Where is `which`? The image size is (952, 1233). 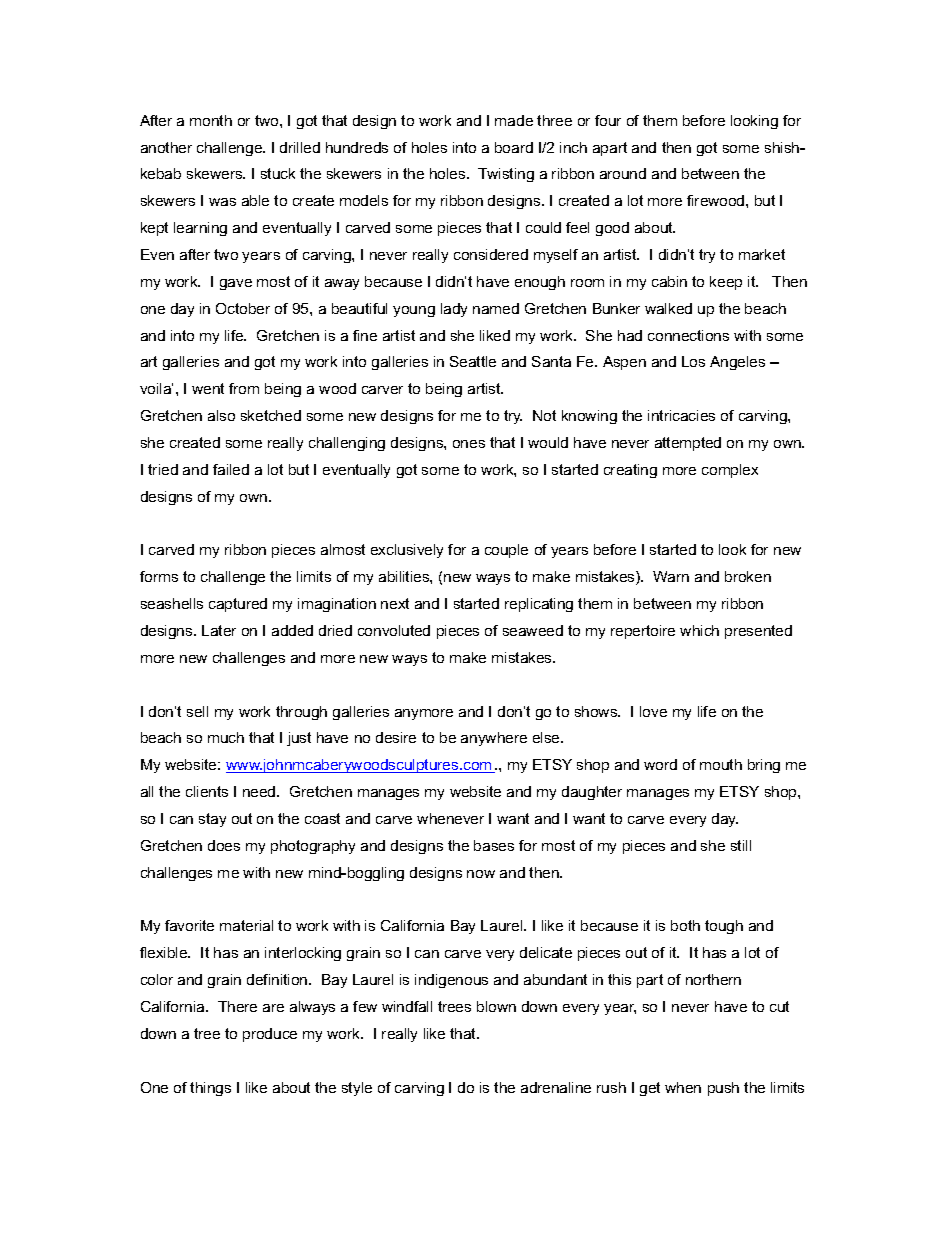 which is located at coordinates (699, 630).
